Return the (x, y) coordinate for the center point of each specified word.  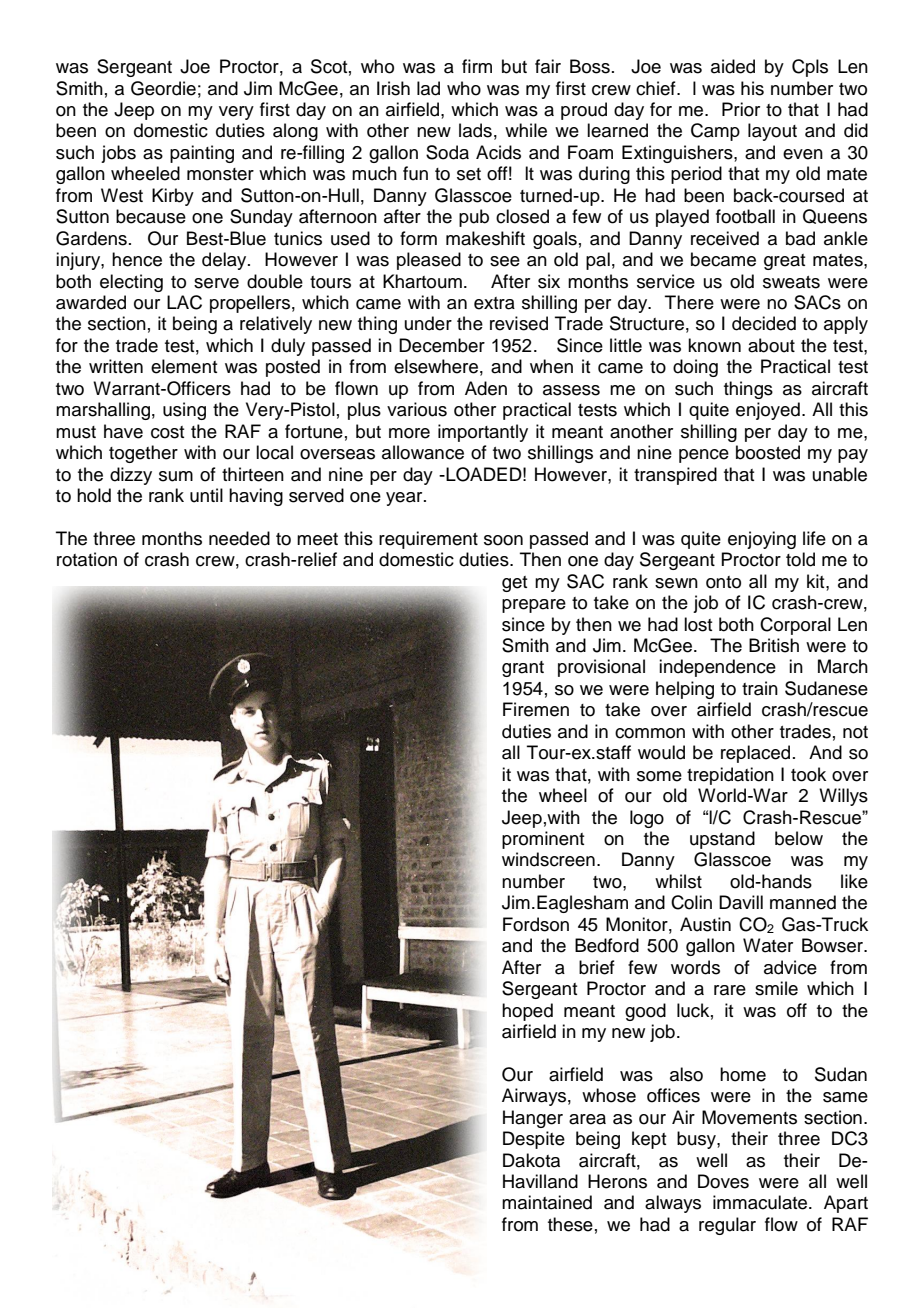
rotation (87, 559)
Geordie (163, 88)
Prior (741, 109)
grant (523, 669)
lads (475, 130)
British (774, 645)
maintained (547, 1202)
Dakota (531, 1160)
